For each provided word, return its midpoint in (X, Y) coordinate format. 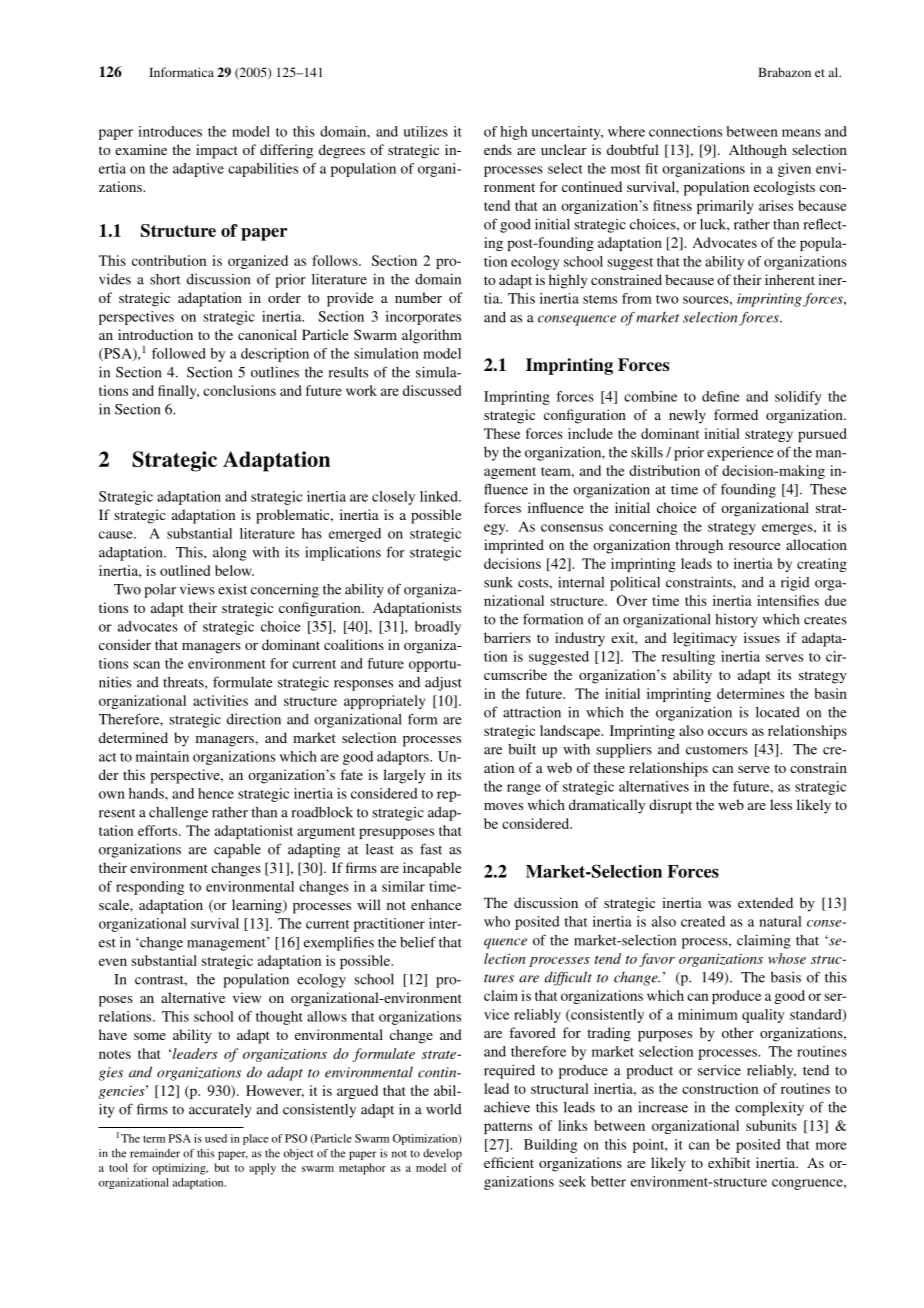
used (216, 1138)
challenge (178, 814)
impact (217, 151)
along (230, 554)
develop (442, 1154)
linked (440, 496)
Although (758, 151)
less (781, 804)
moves (503, 806)
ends (498, 149)
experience (740, 454)
